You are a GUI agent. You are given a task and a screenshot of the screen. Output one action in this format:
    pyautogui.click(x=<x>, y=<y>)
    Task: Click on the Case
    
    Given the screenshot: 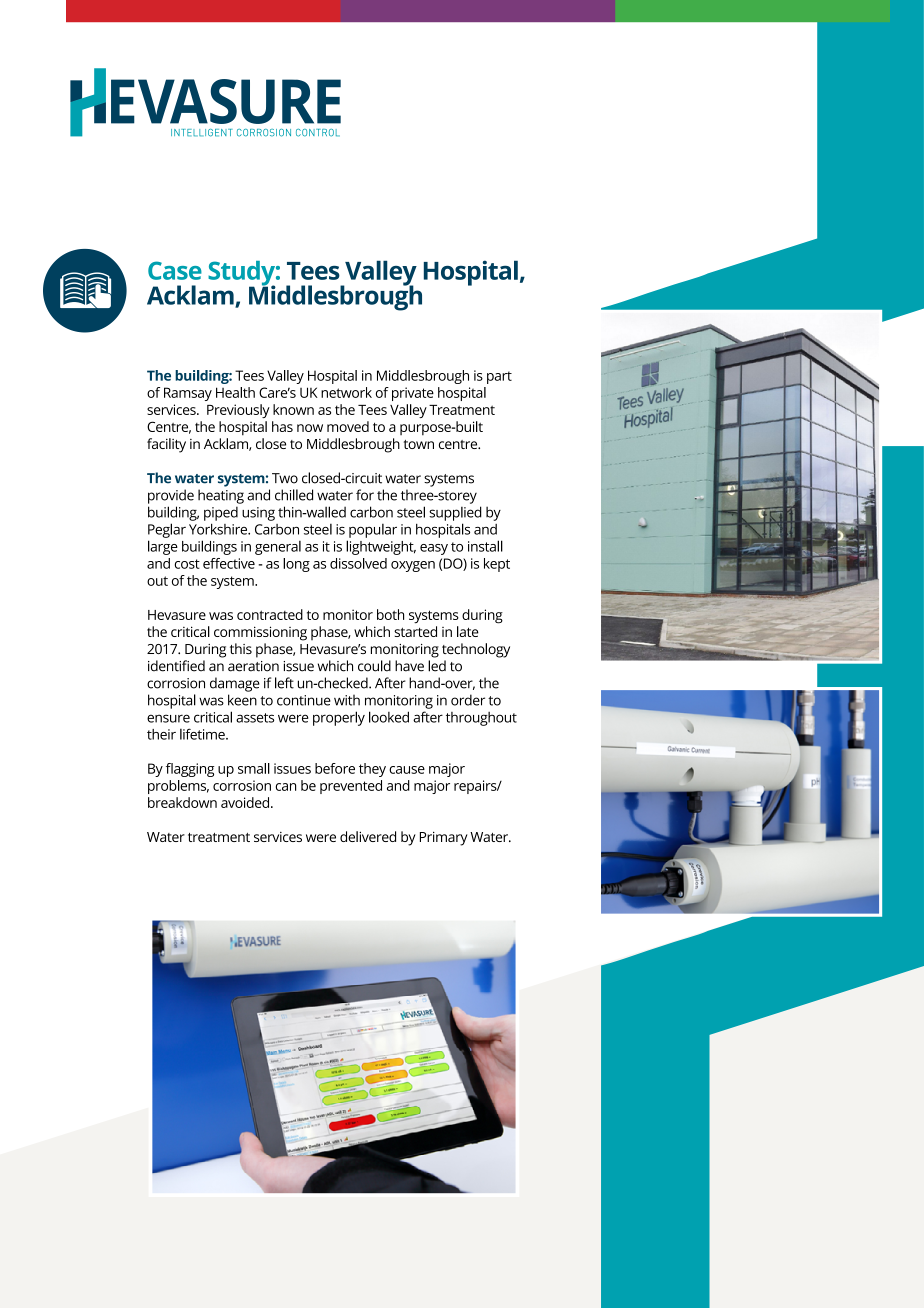 What is the action you would take?
    pyautogui.click(x=175, y=270)
